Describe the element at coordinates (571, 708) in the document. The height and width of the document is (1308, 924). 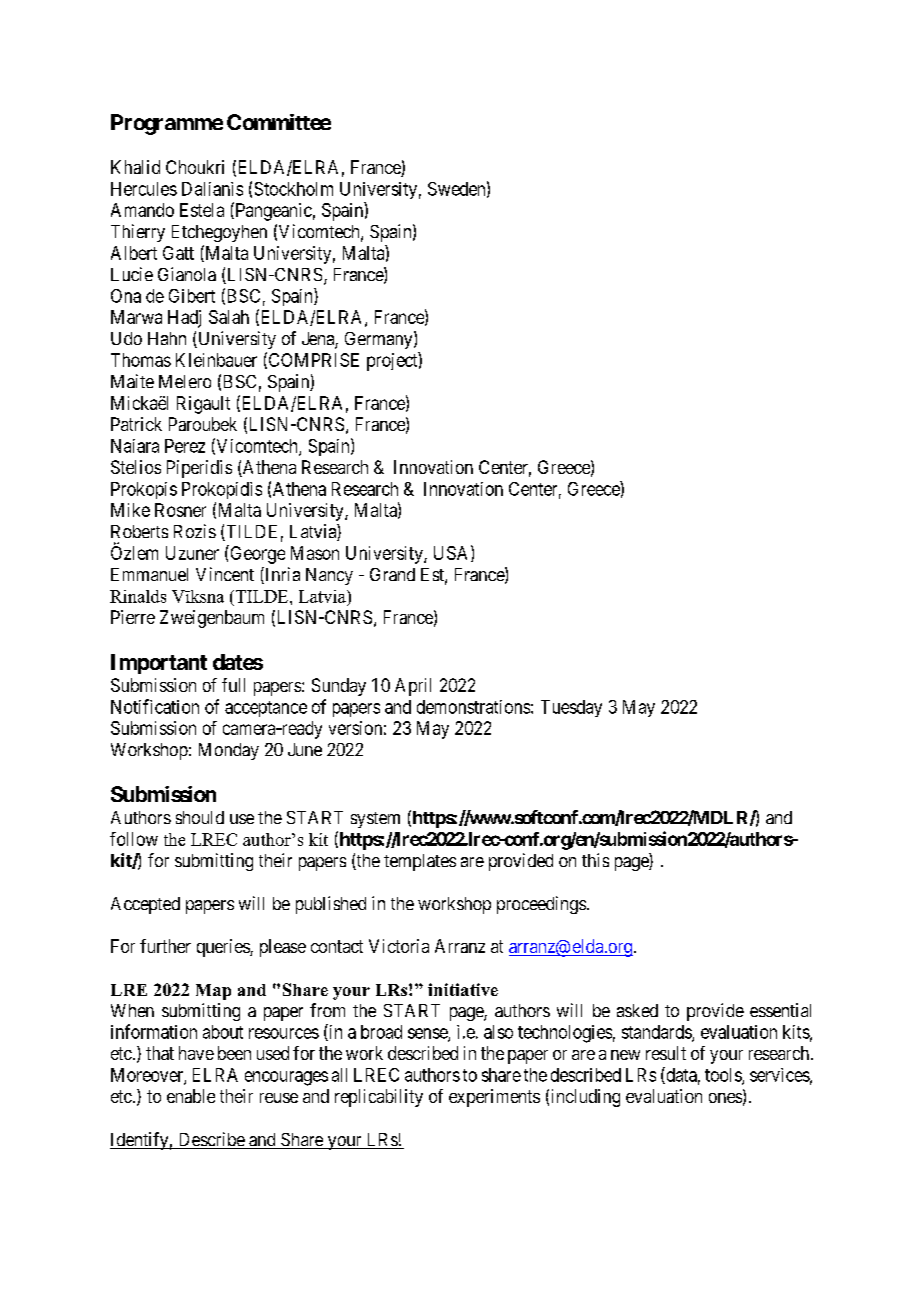
I see `Tuesday` at that location.
